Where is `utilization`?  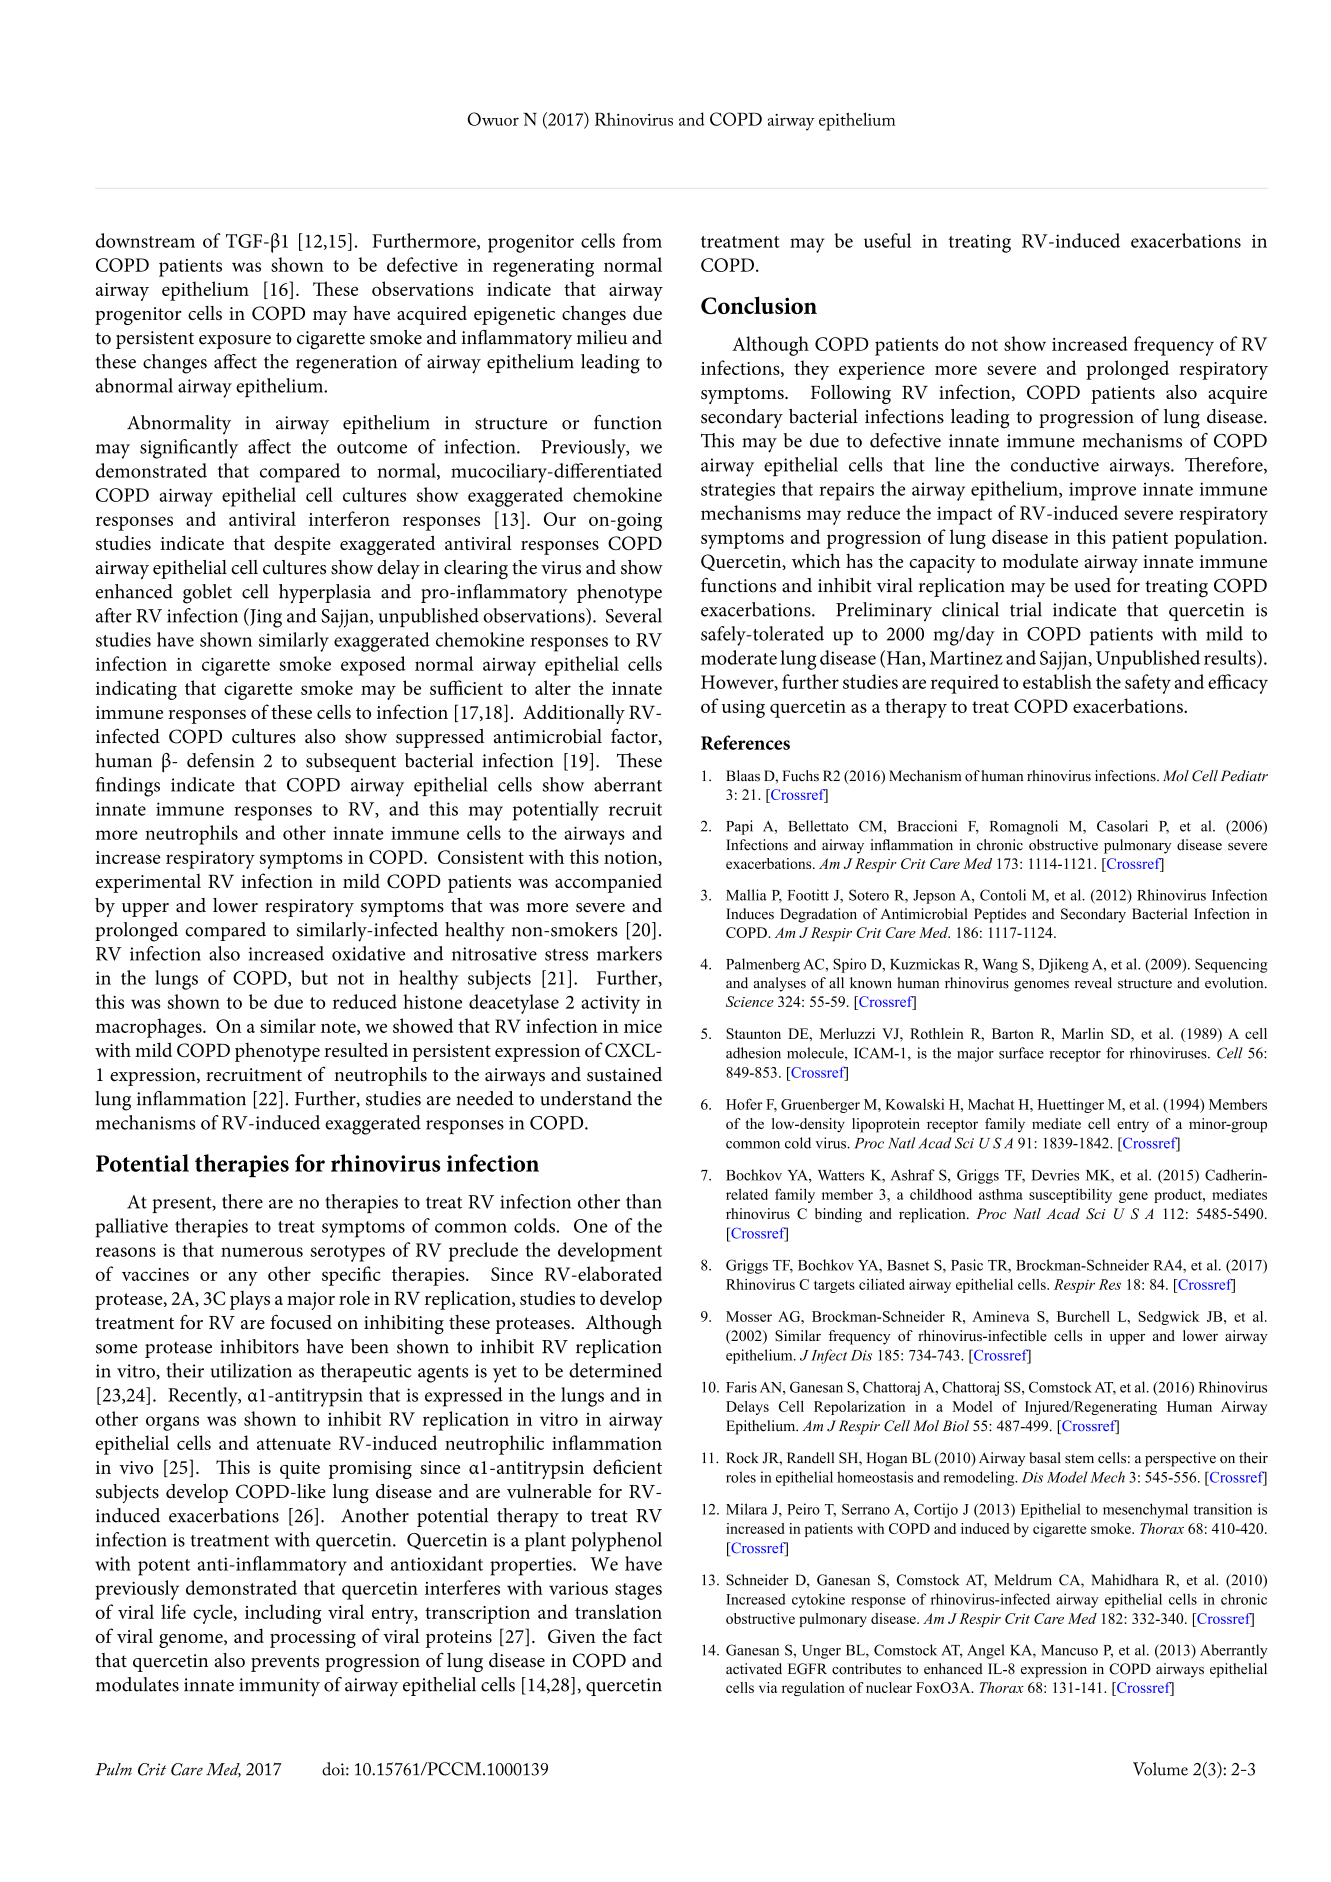 utilization is located at coordinates (251, 1370).
